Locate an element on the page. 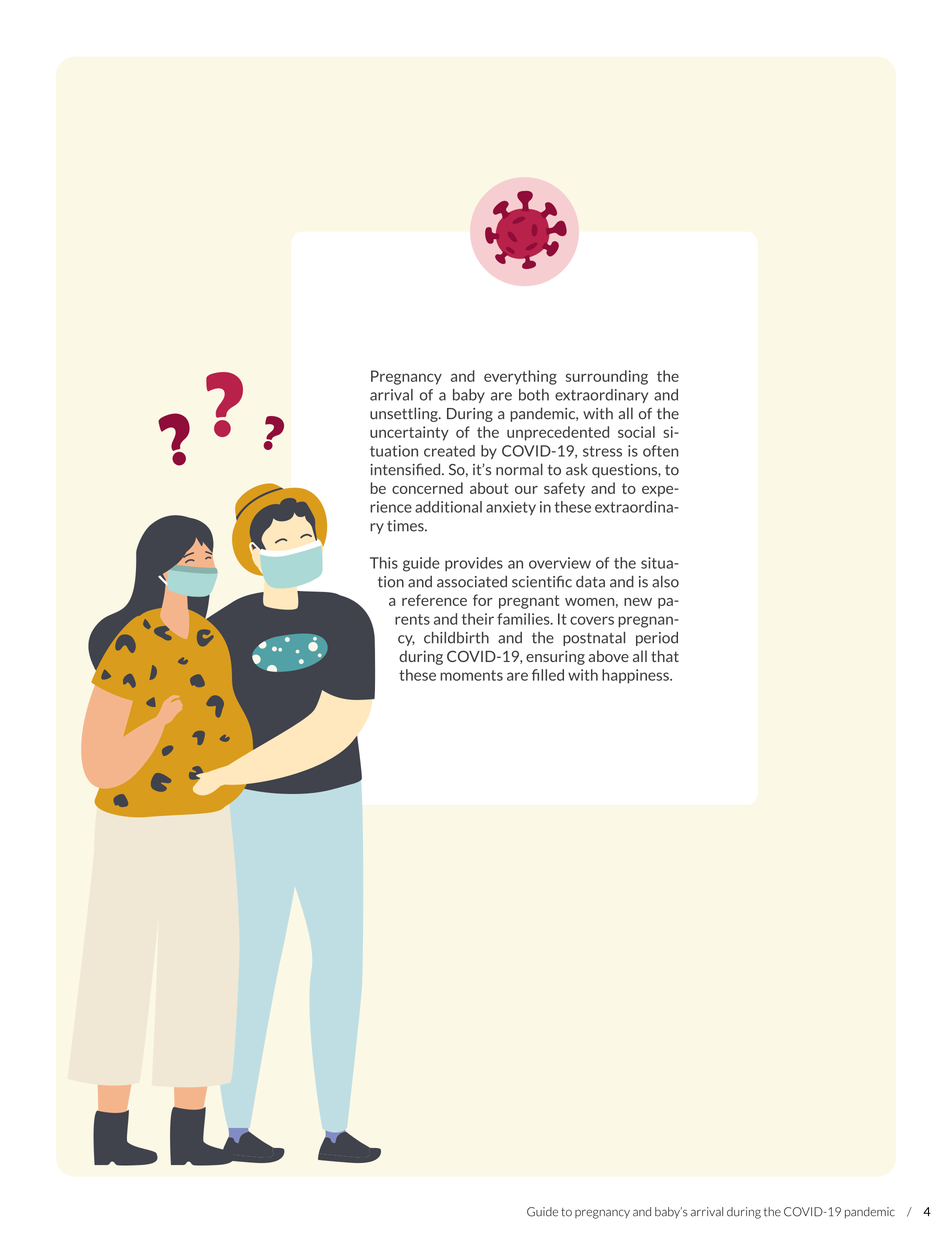 The image size is (952, 1233). families is located at coordinates (524, 619).
